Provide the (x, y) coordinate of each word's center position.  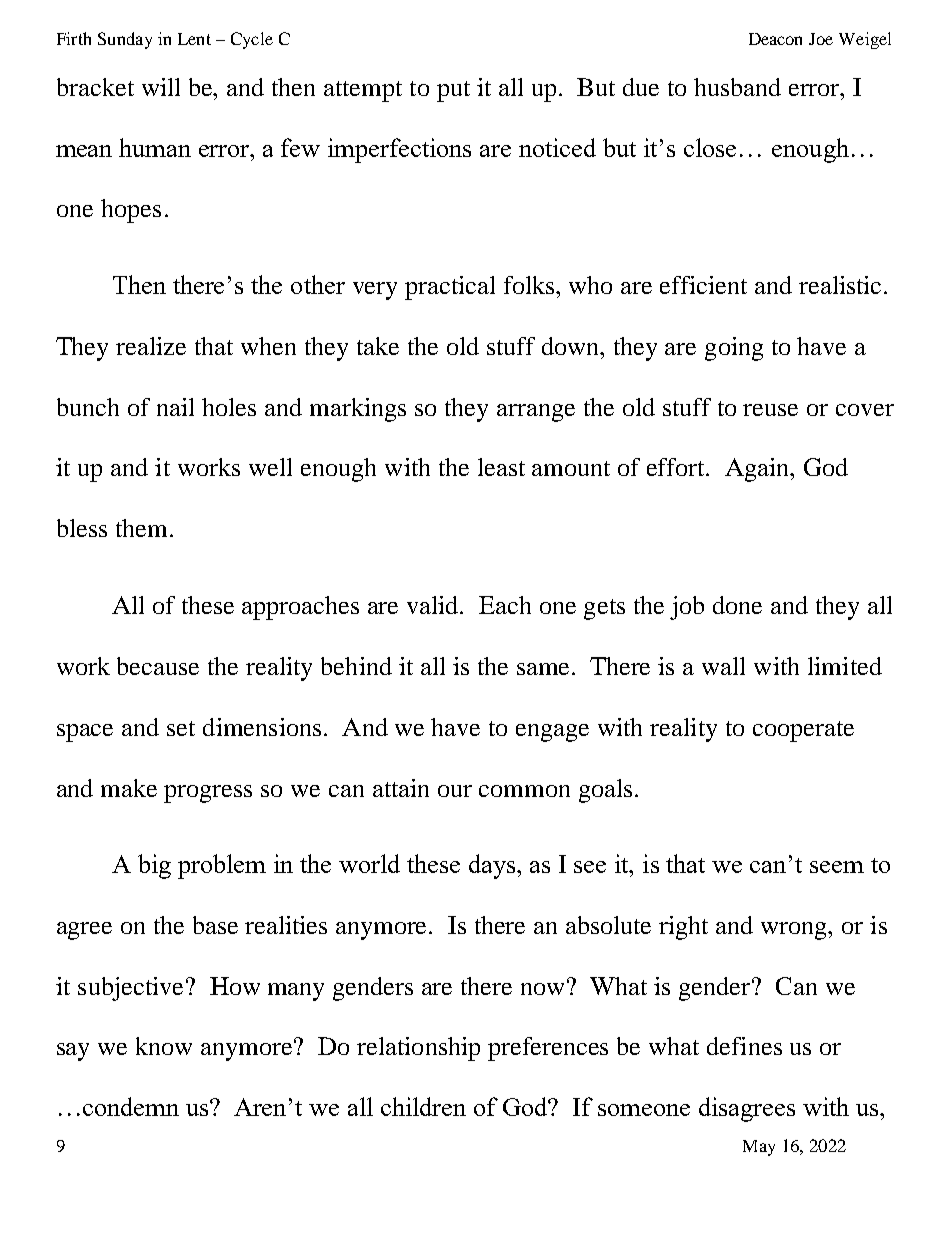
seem (837, 867)
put (453, 91)
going (734, 349)
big (154, 866)
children (423, 1106)
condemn (131, 1106)
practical (450, 288)
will (161, 87)
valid (434, 605)
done (737, 605)
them (143, 528)
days (493, 866)
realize (151, 346)
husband (737, 87)
